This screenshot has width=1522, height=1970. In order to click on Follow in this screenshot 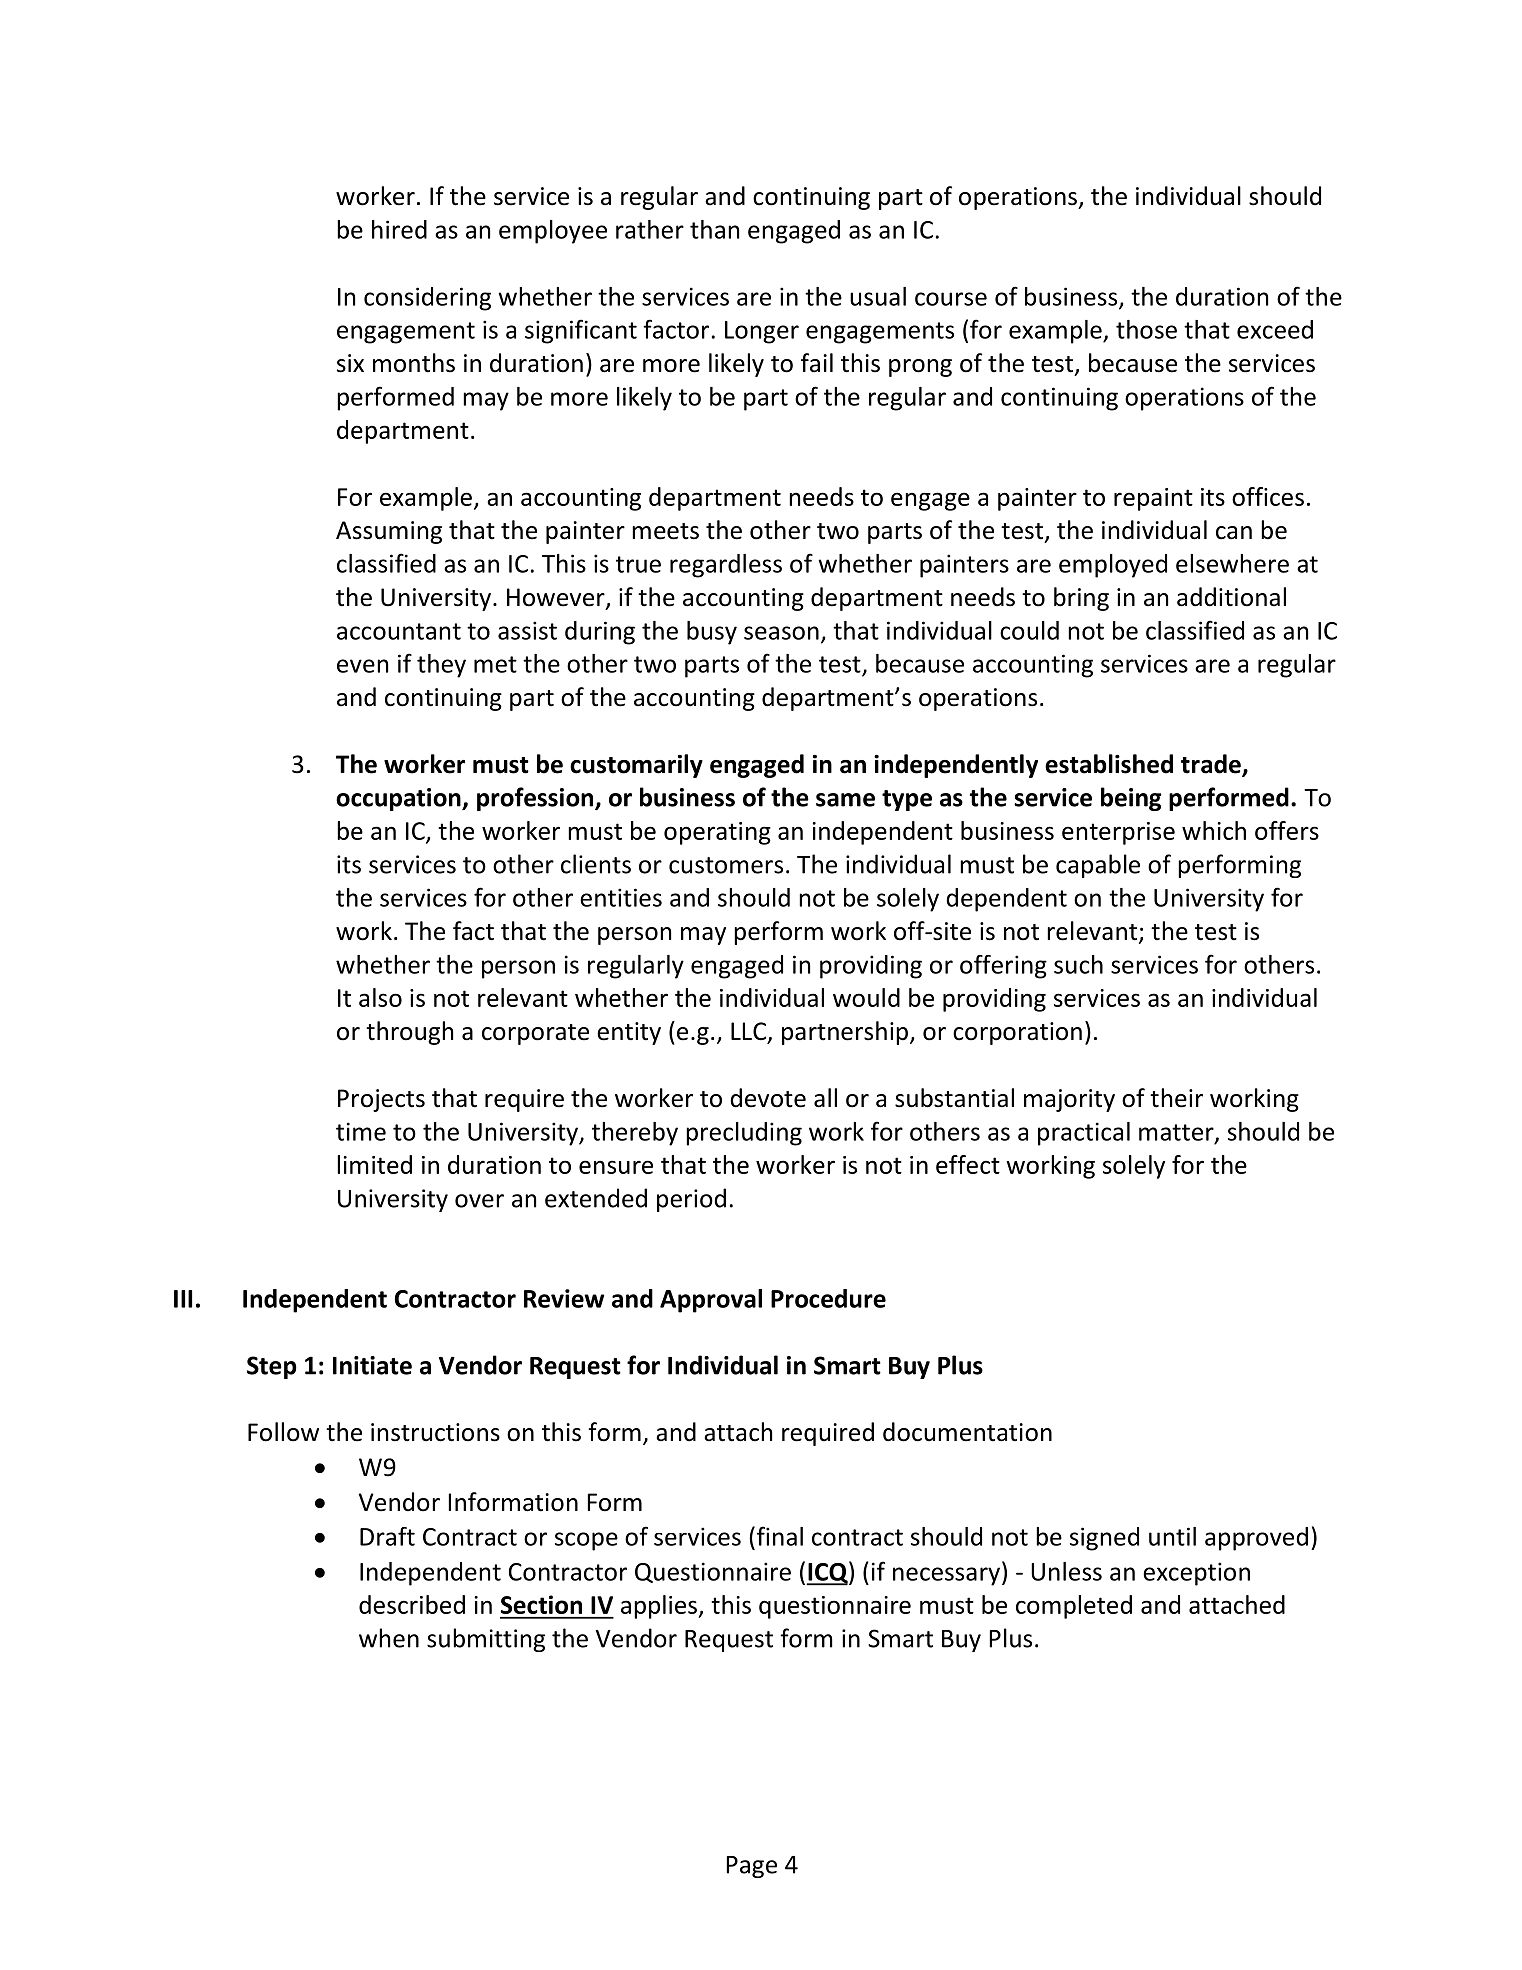, I will do `click(283, 1432)`.
